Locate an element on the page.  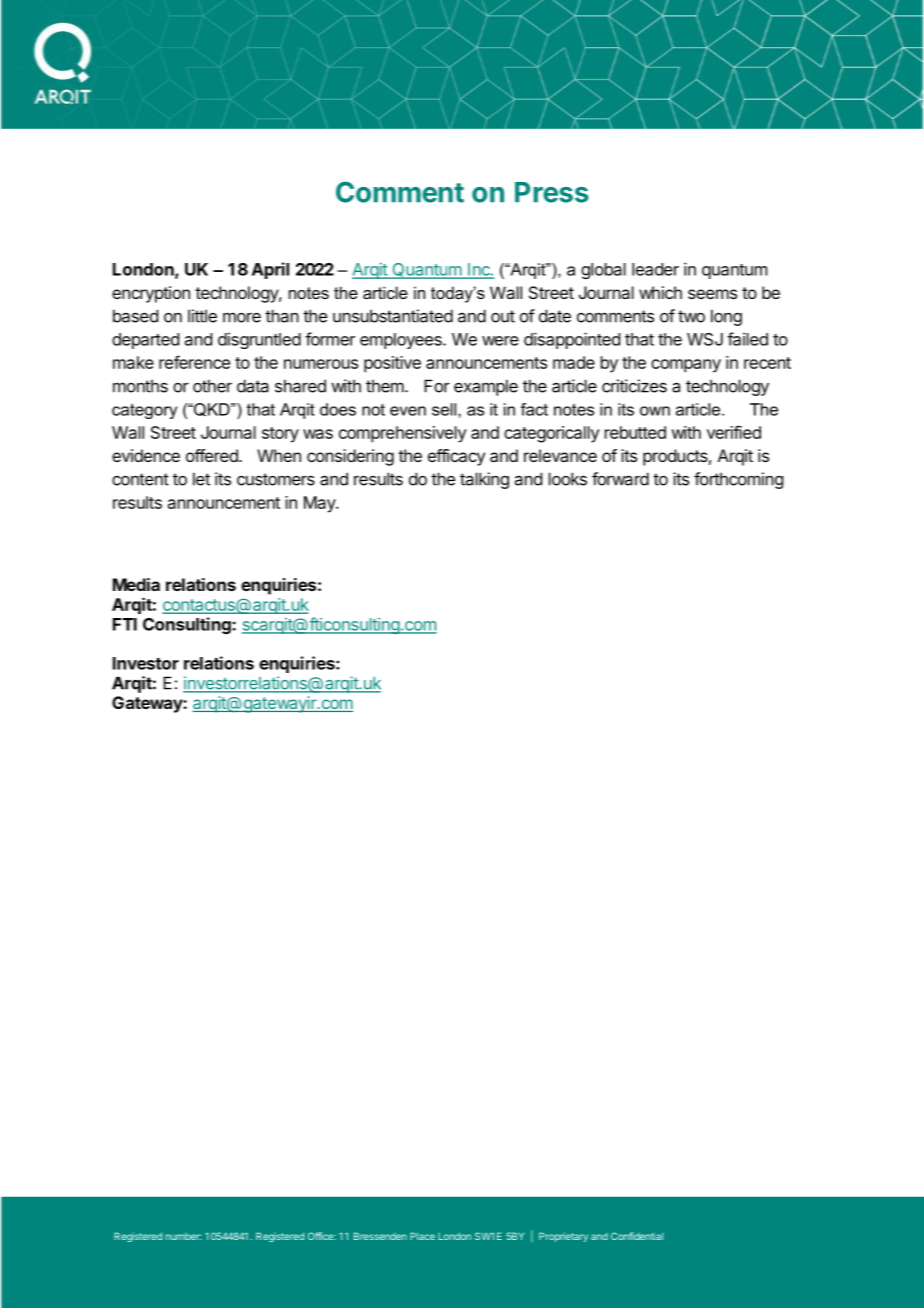
number is located at coordinates (183, 1236).
